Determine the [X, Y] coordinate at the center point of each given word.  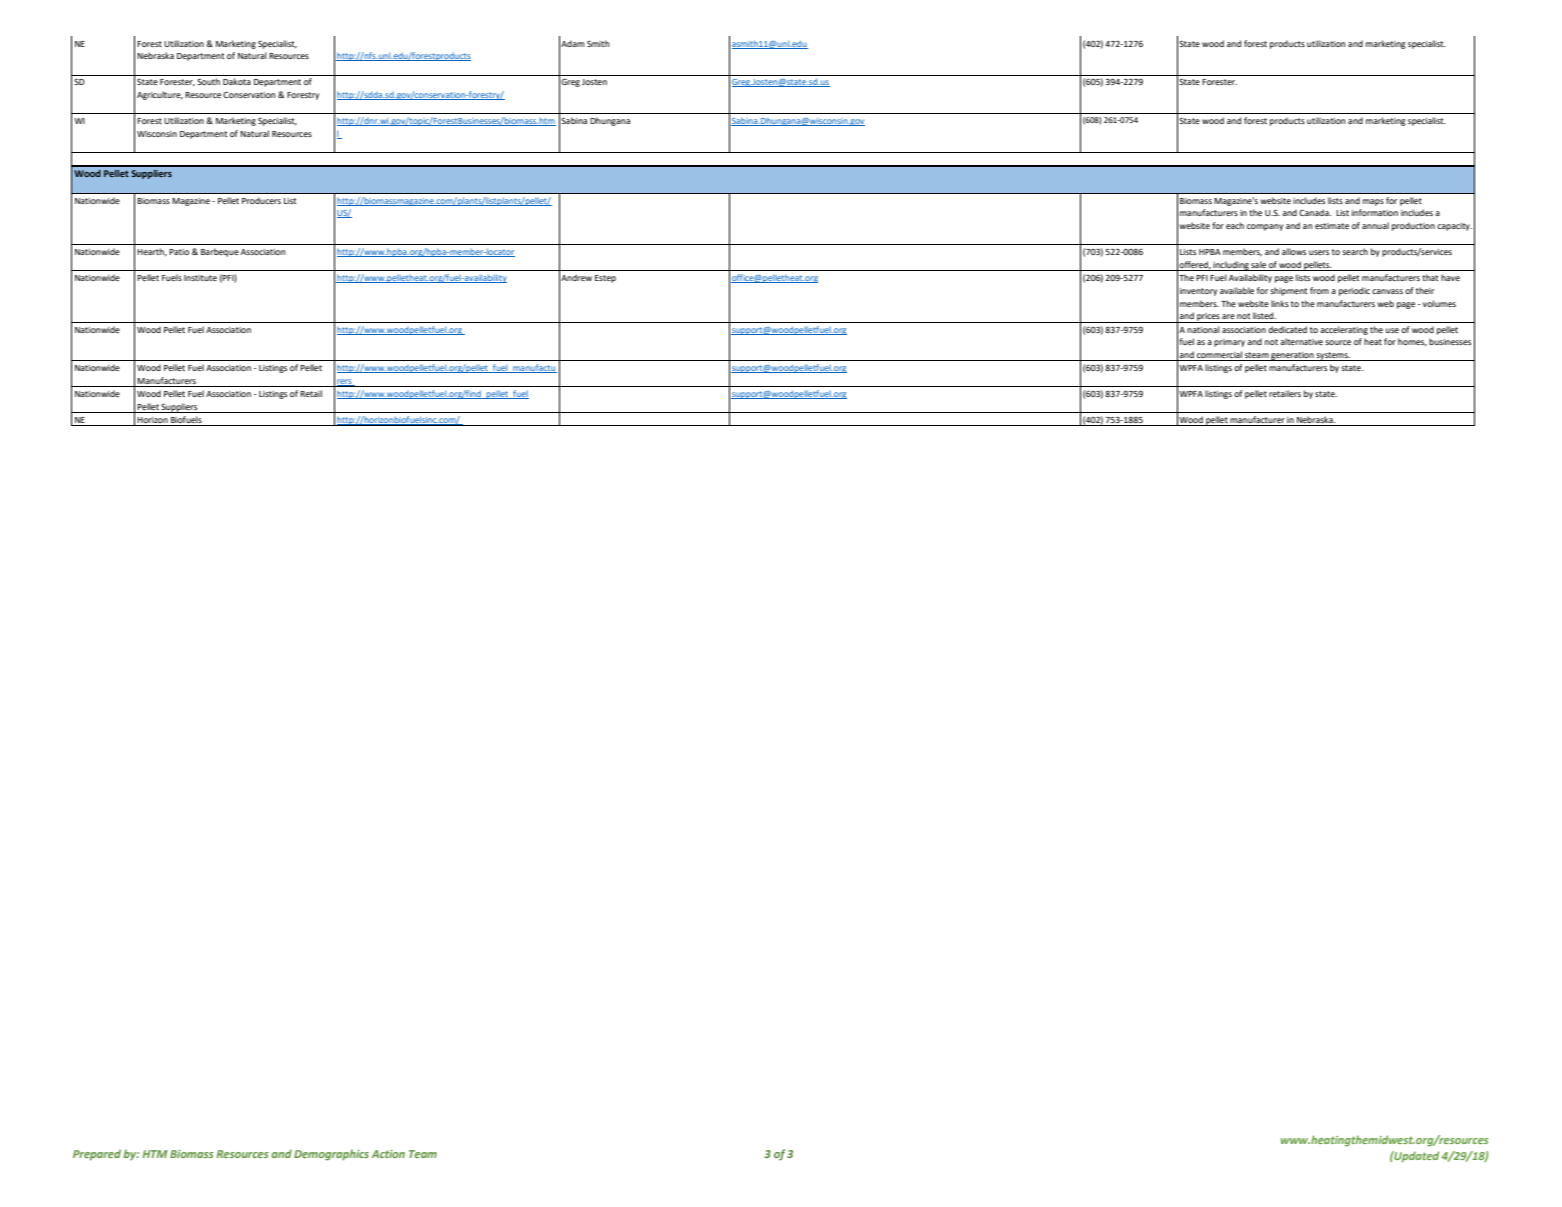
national [1203, 329]
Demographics [331, 1155]
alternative [1301, 341]
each [1235, 225]
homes [1412, 342]
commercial [1219, 356]
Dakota [237, 81]
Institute [200, 278]
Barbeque [220, 252]
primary [1229, 343]
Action [388, 1154]
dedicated [1287, 329]
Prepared [97, 1155]
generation [1293, 356]
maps [1373, 202]
